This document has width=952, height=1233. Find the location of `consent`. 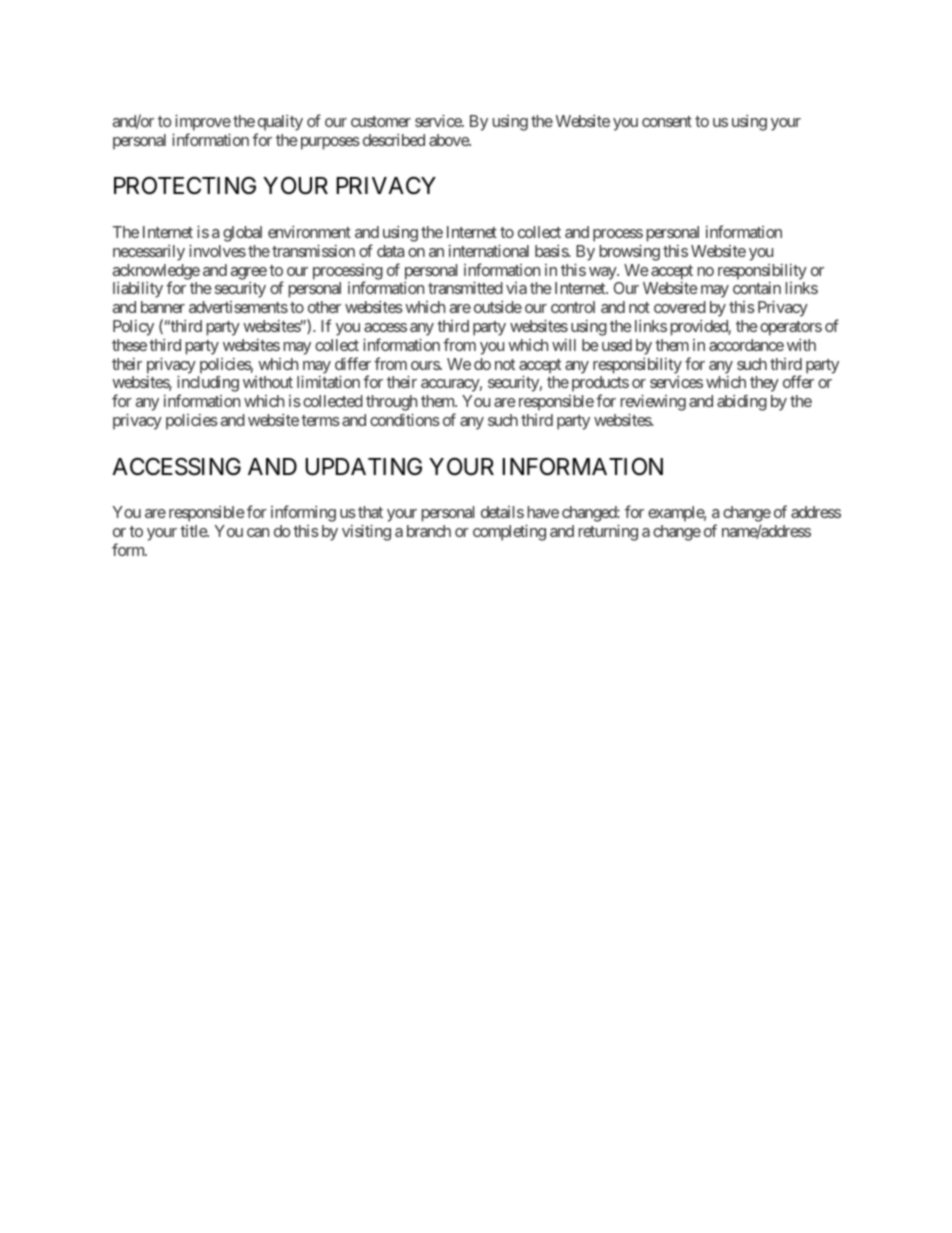

consent is located at coordinates (667, 121).
